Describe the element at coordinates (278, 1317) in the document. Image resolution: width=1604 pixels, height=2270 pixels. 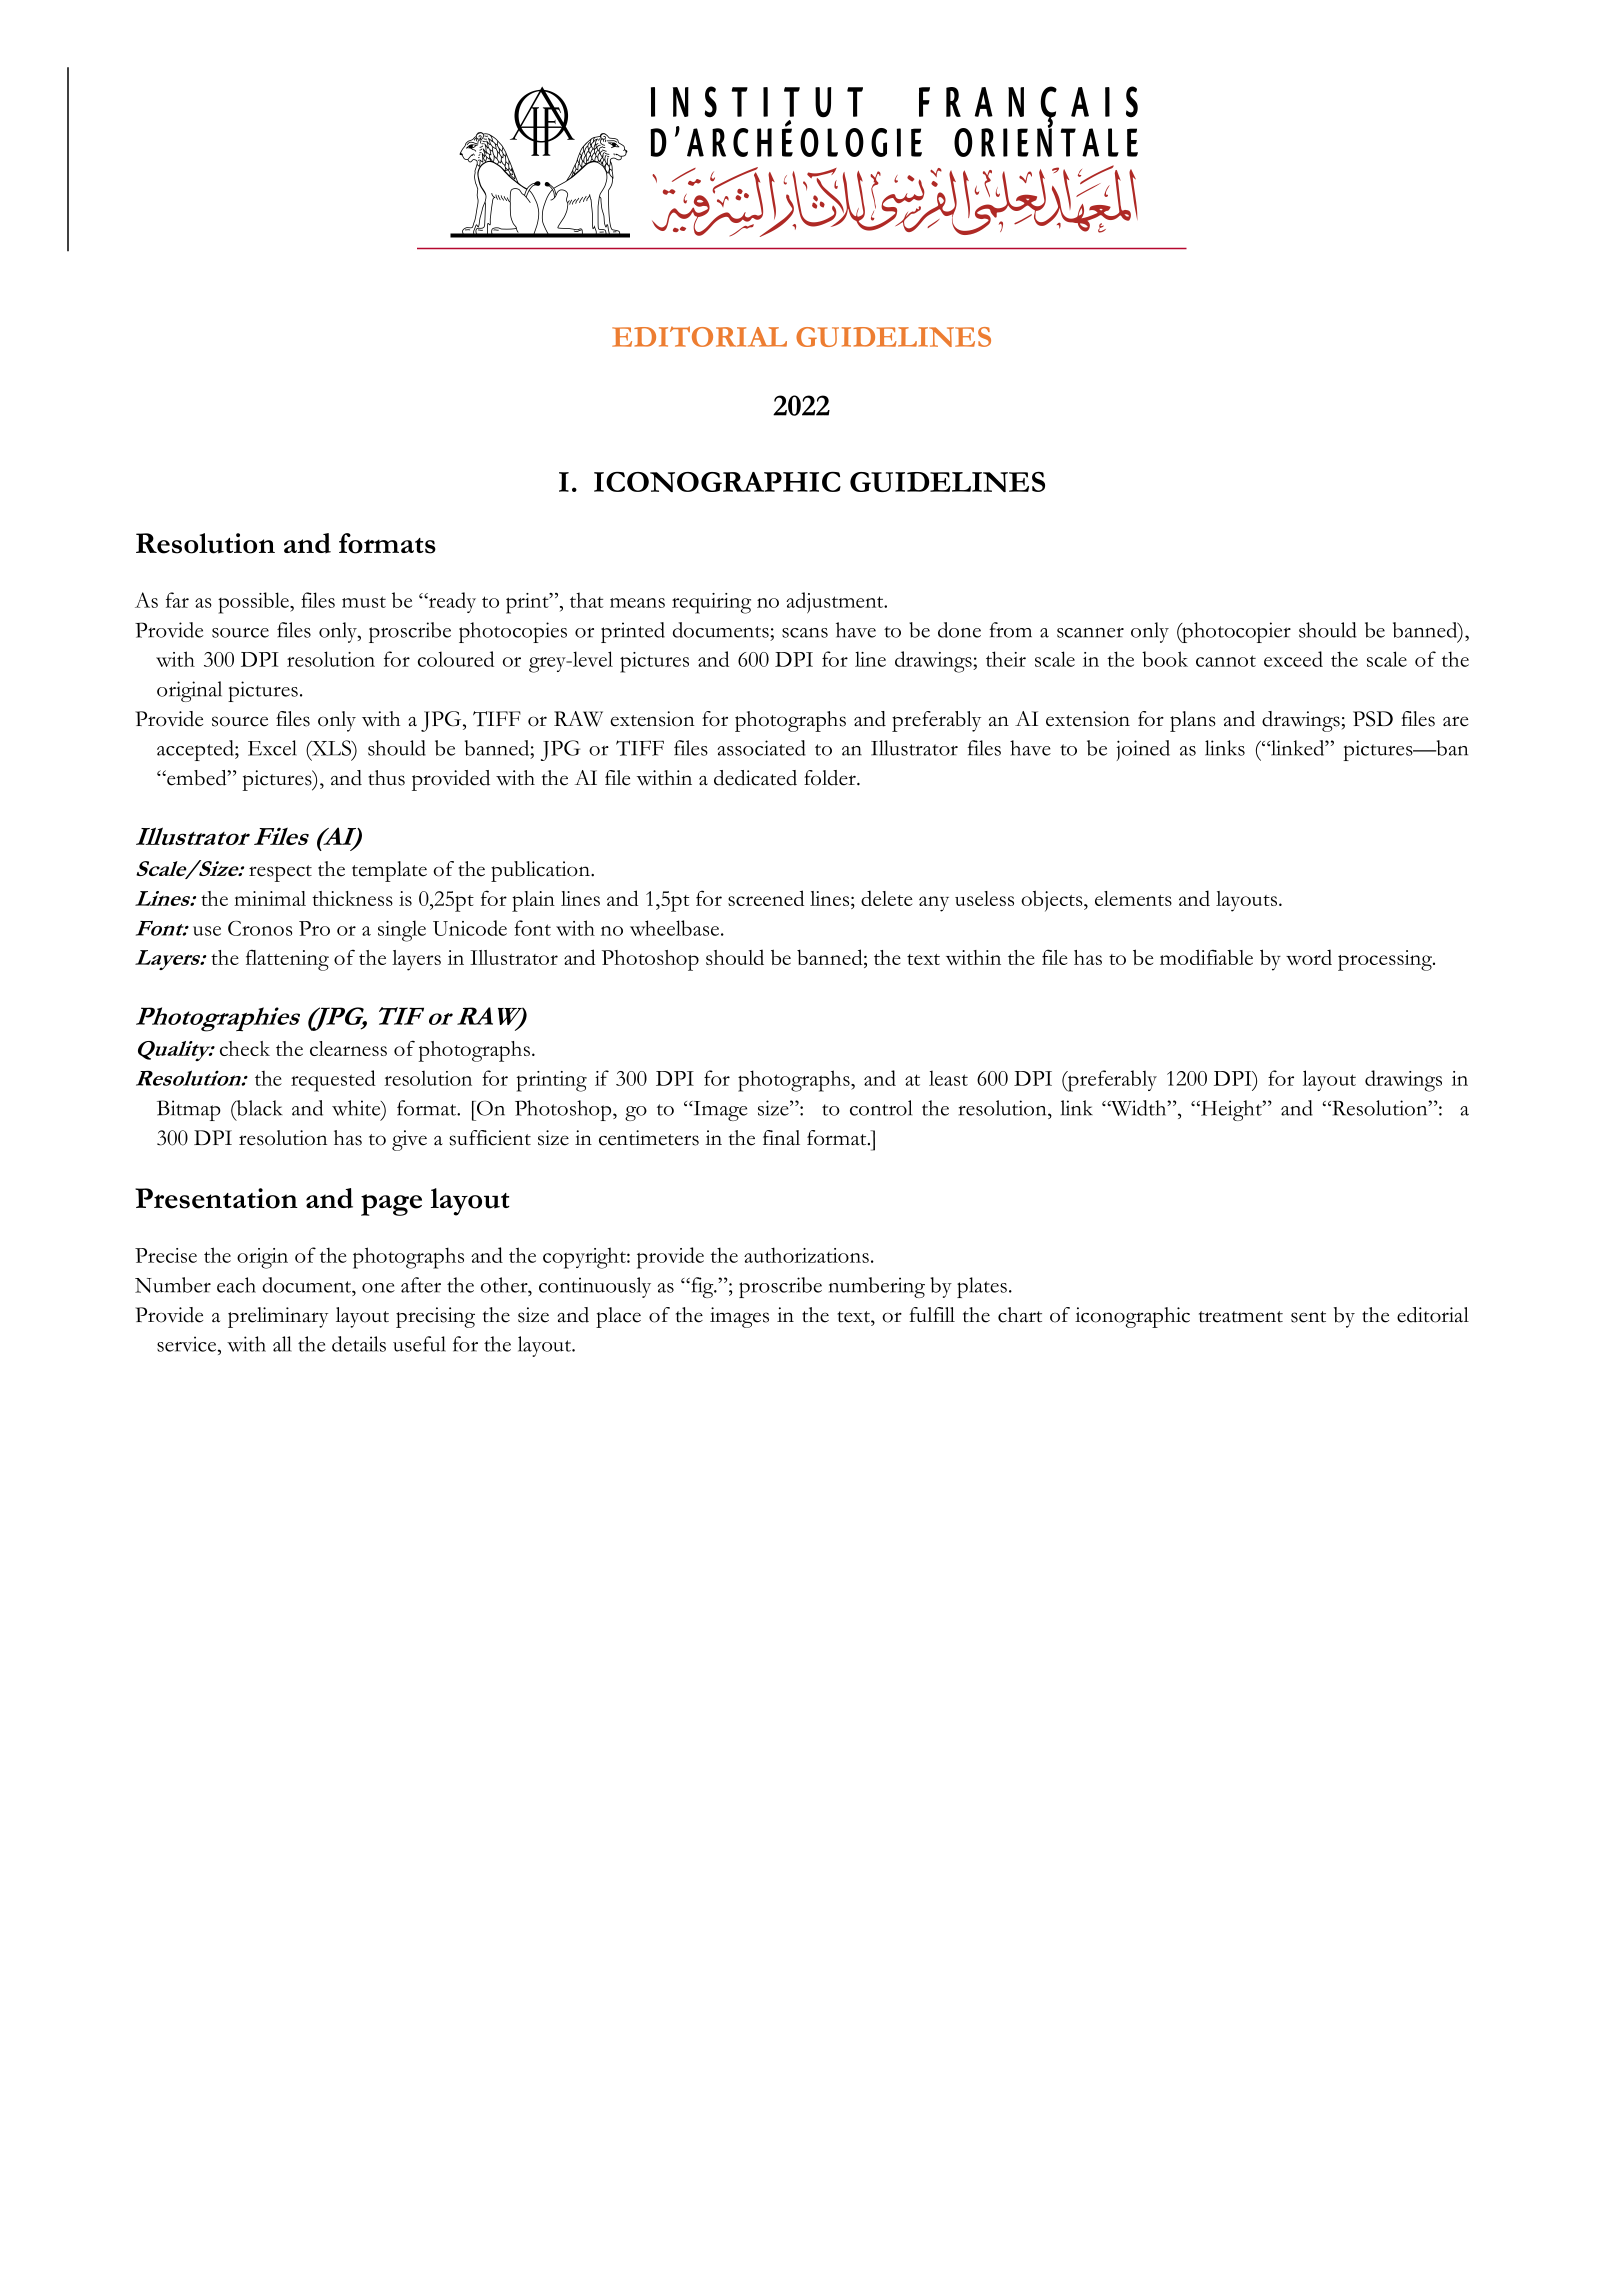
I see `preliminary` at that location.
